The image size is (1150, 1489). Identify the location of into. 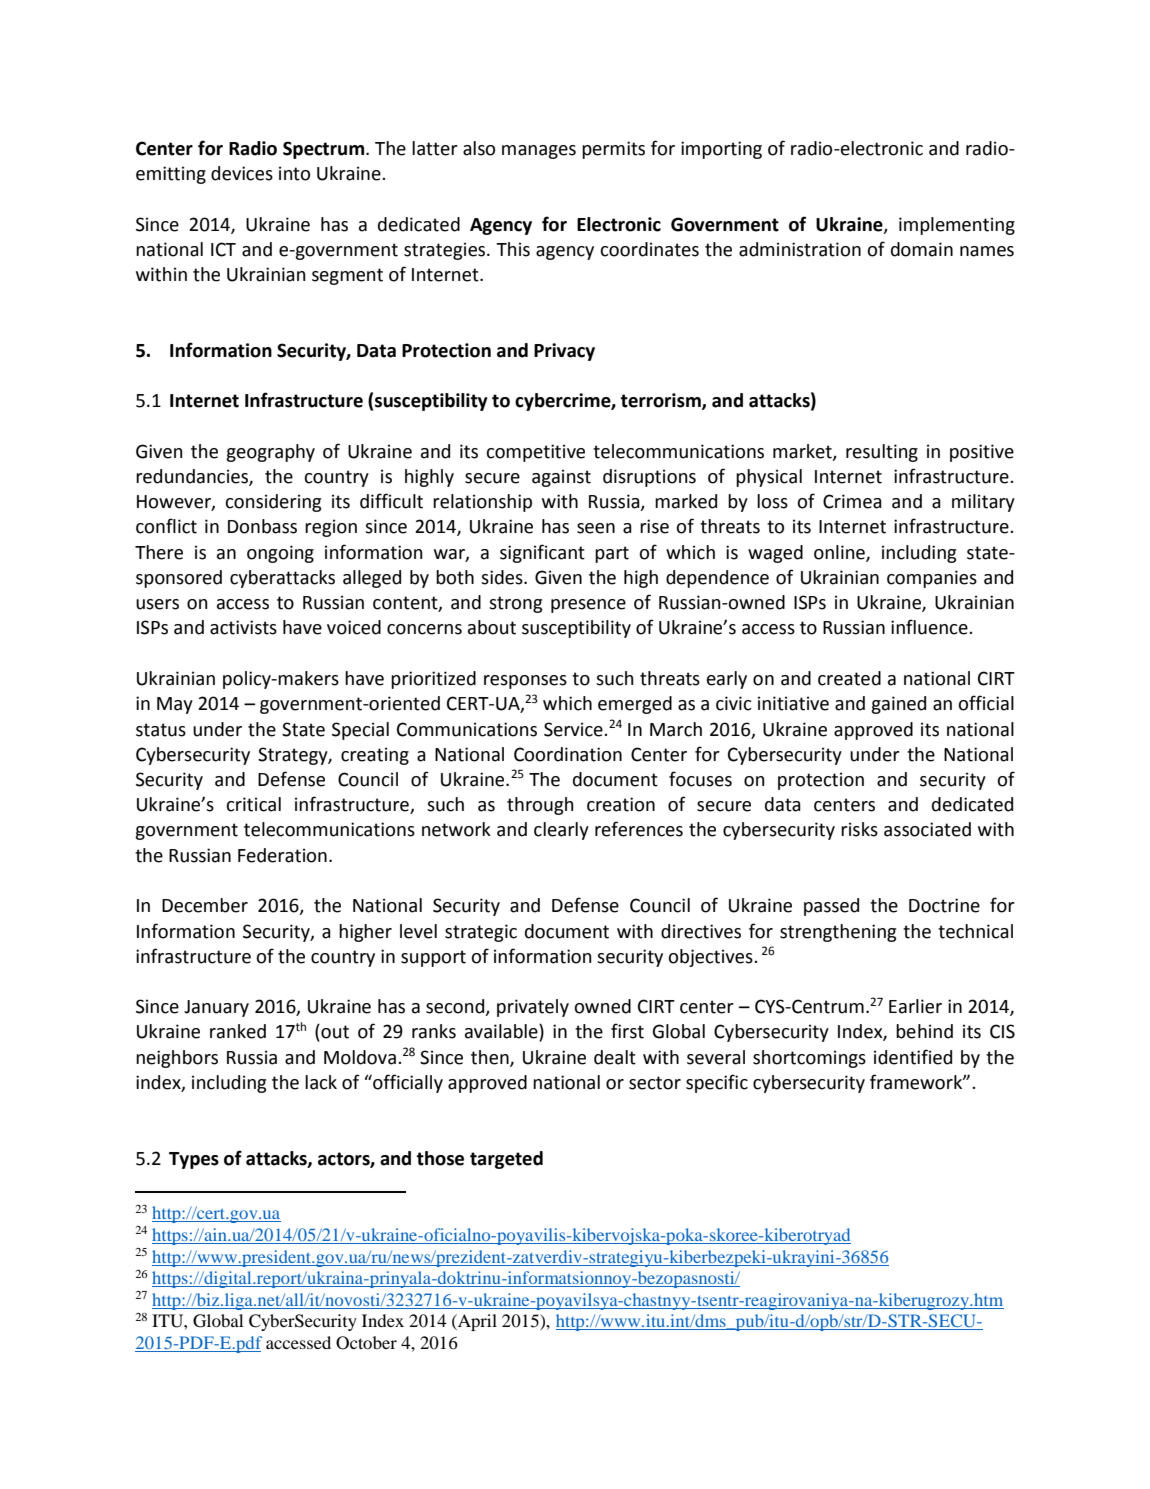
(294, 173).
